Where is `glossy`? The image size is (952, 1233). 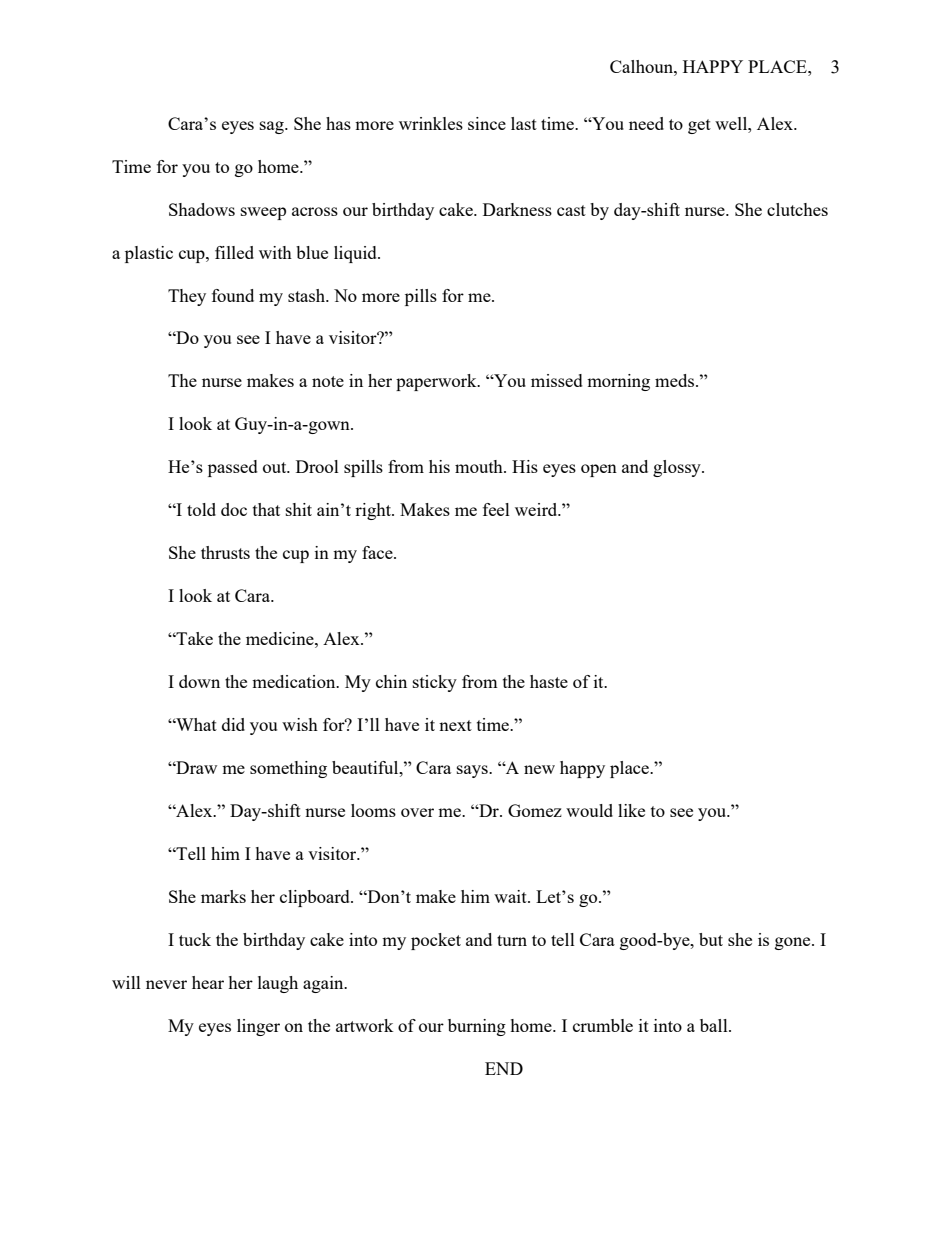 glossy is located at coordinates (678, 468).
